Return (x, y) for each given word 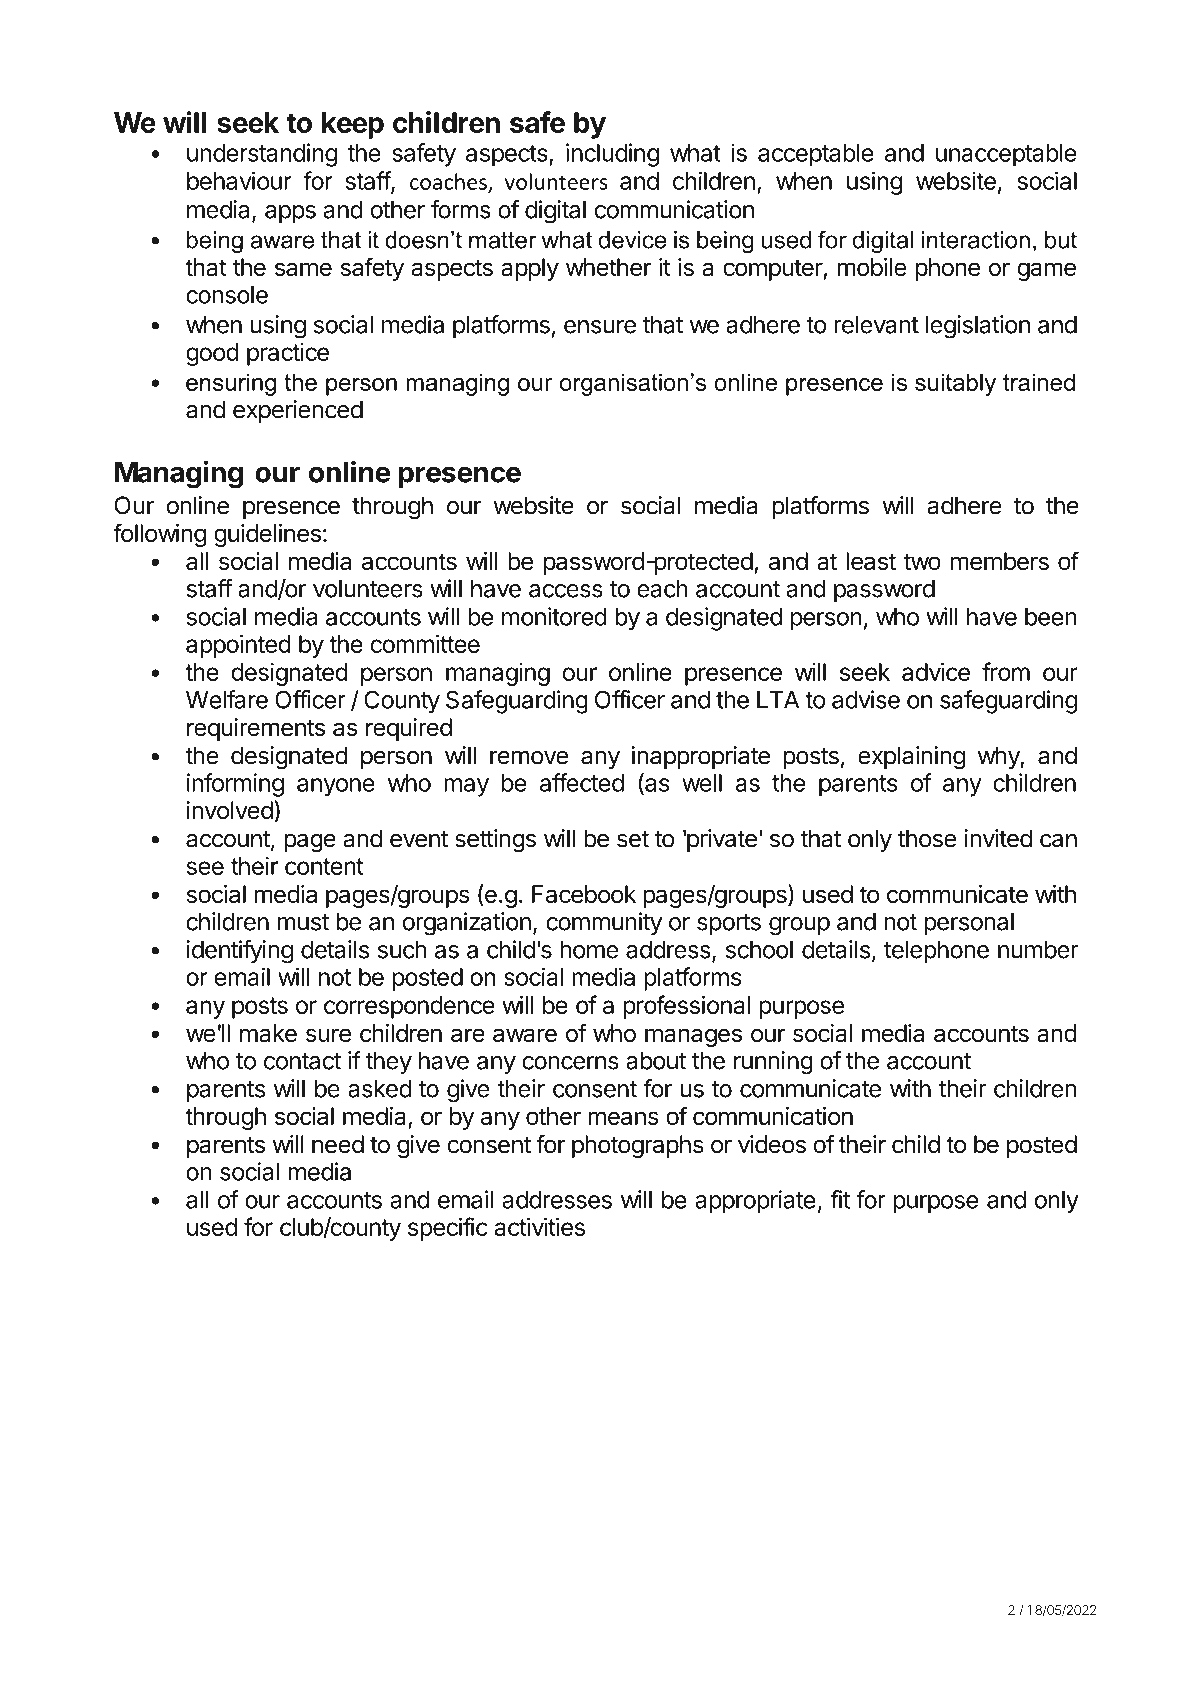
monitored (554, 616)
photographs (638, 1146)
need (338, 1144)
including (612, 155)
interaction (976, 240)
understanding (262, 155)
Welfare (227, 699)
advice (936, 671)
